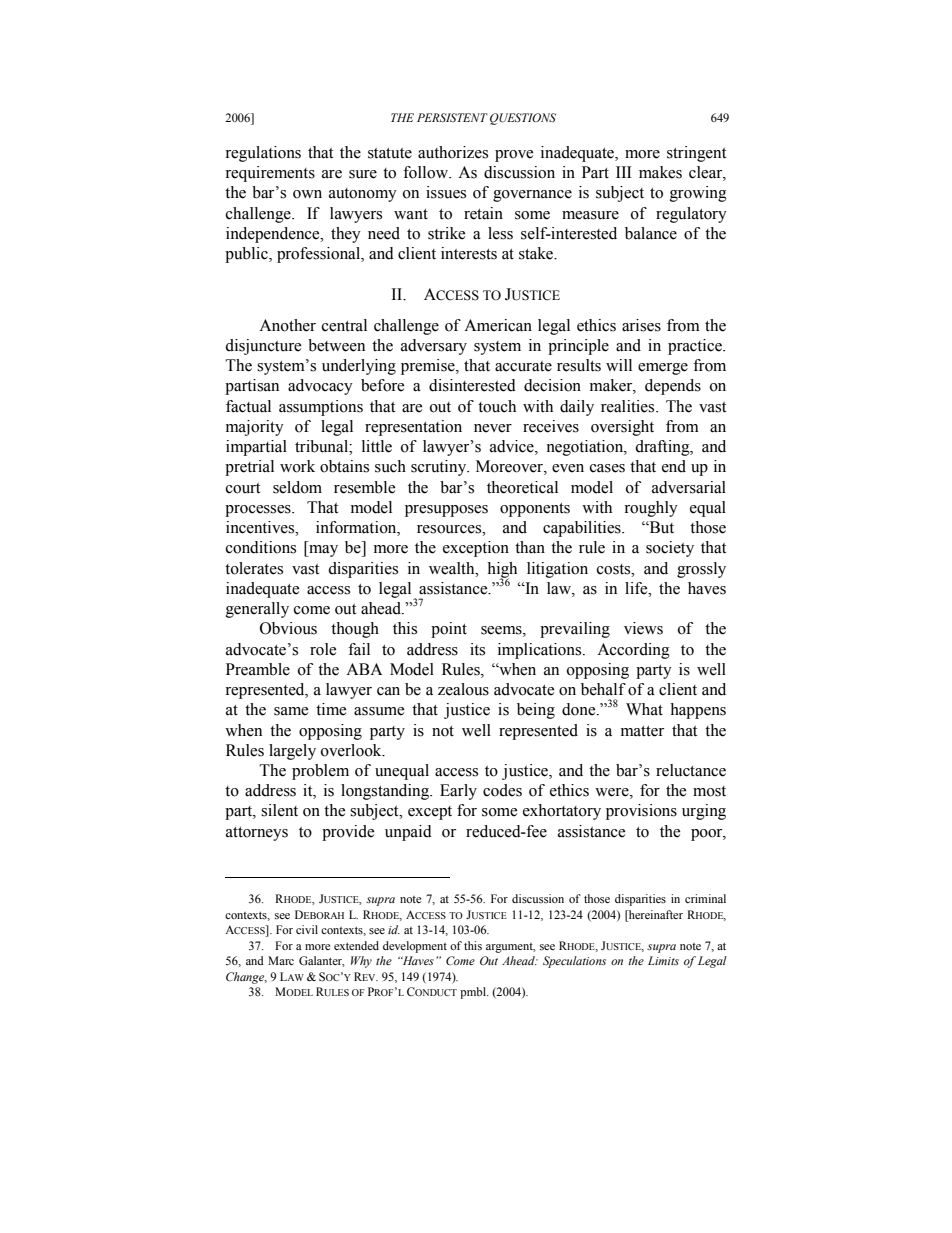 The width and height of the screenshot is (952, 1233). I want to click on regulations, so click(263, 154).
